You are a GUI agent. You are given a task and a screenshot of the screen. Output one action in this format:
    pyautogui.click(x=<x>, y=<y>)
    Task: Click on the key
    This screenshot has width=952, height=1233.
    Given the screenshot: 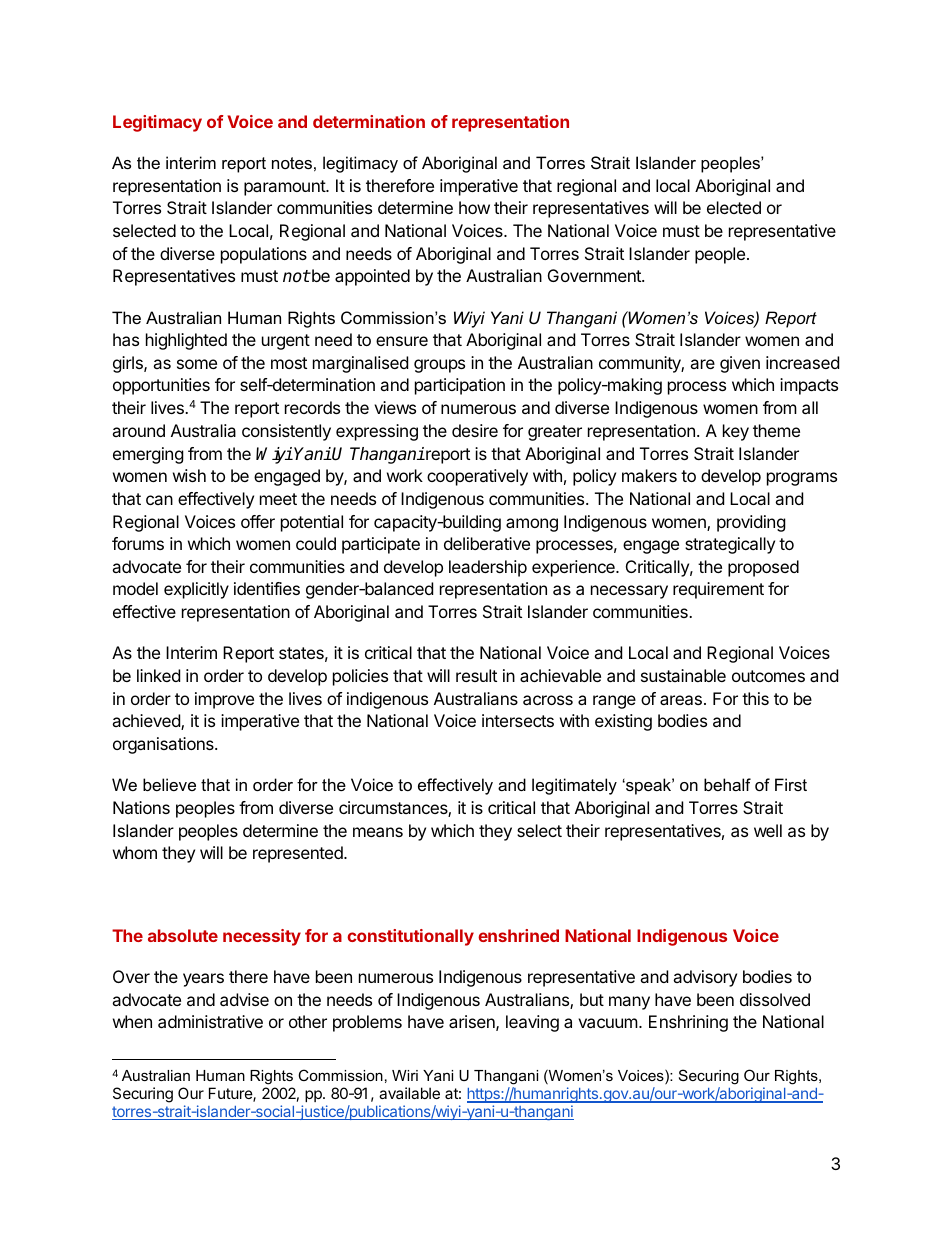 What is the action you would take?
    pyautogui.click(x=736, y=432)
